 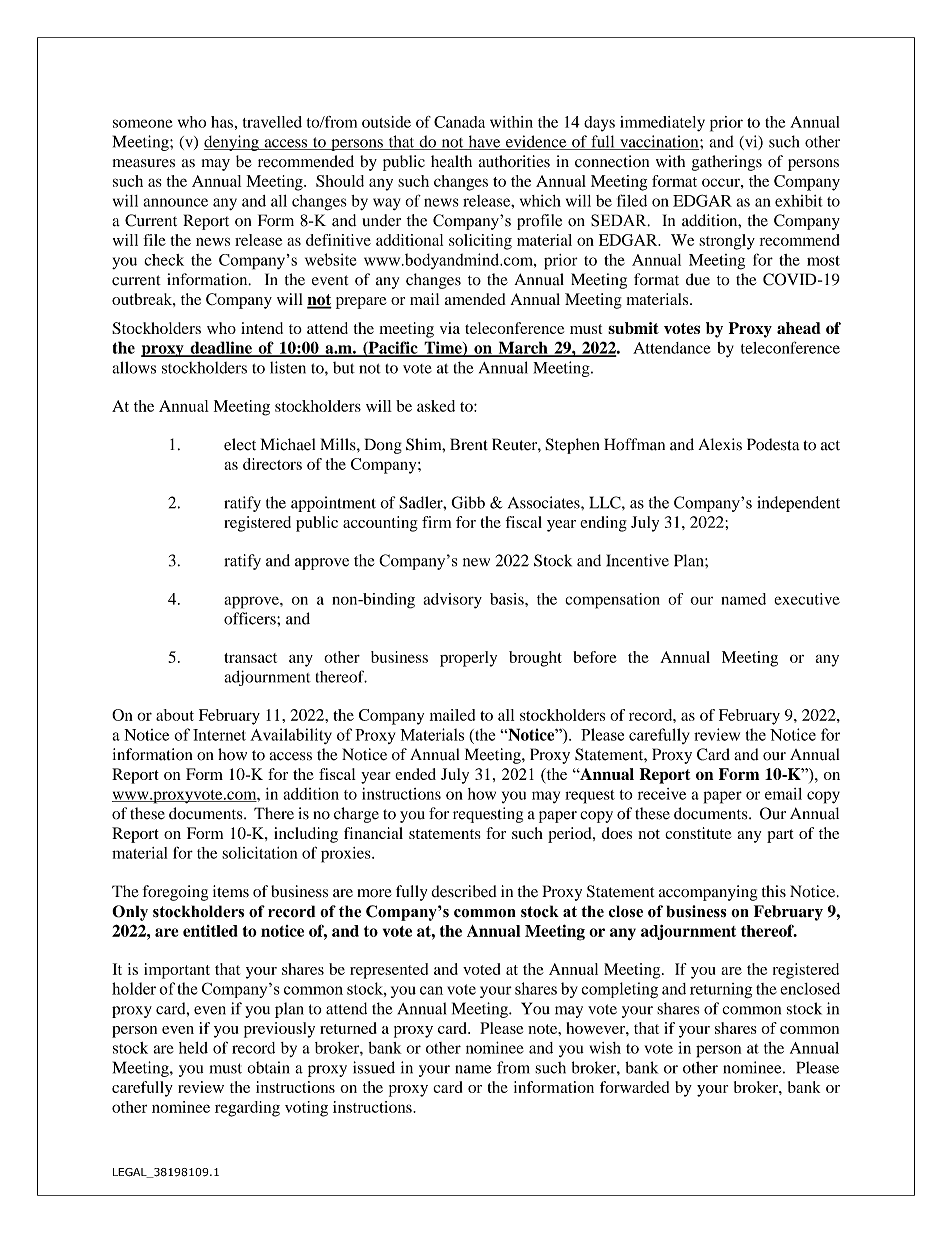 What do you see at coordinates (484, 142) in the image?
I see `have` at bounding box center [484, 142].
